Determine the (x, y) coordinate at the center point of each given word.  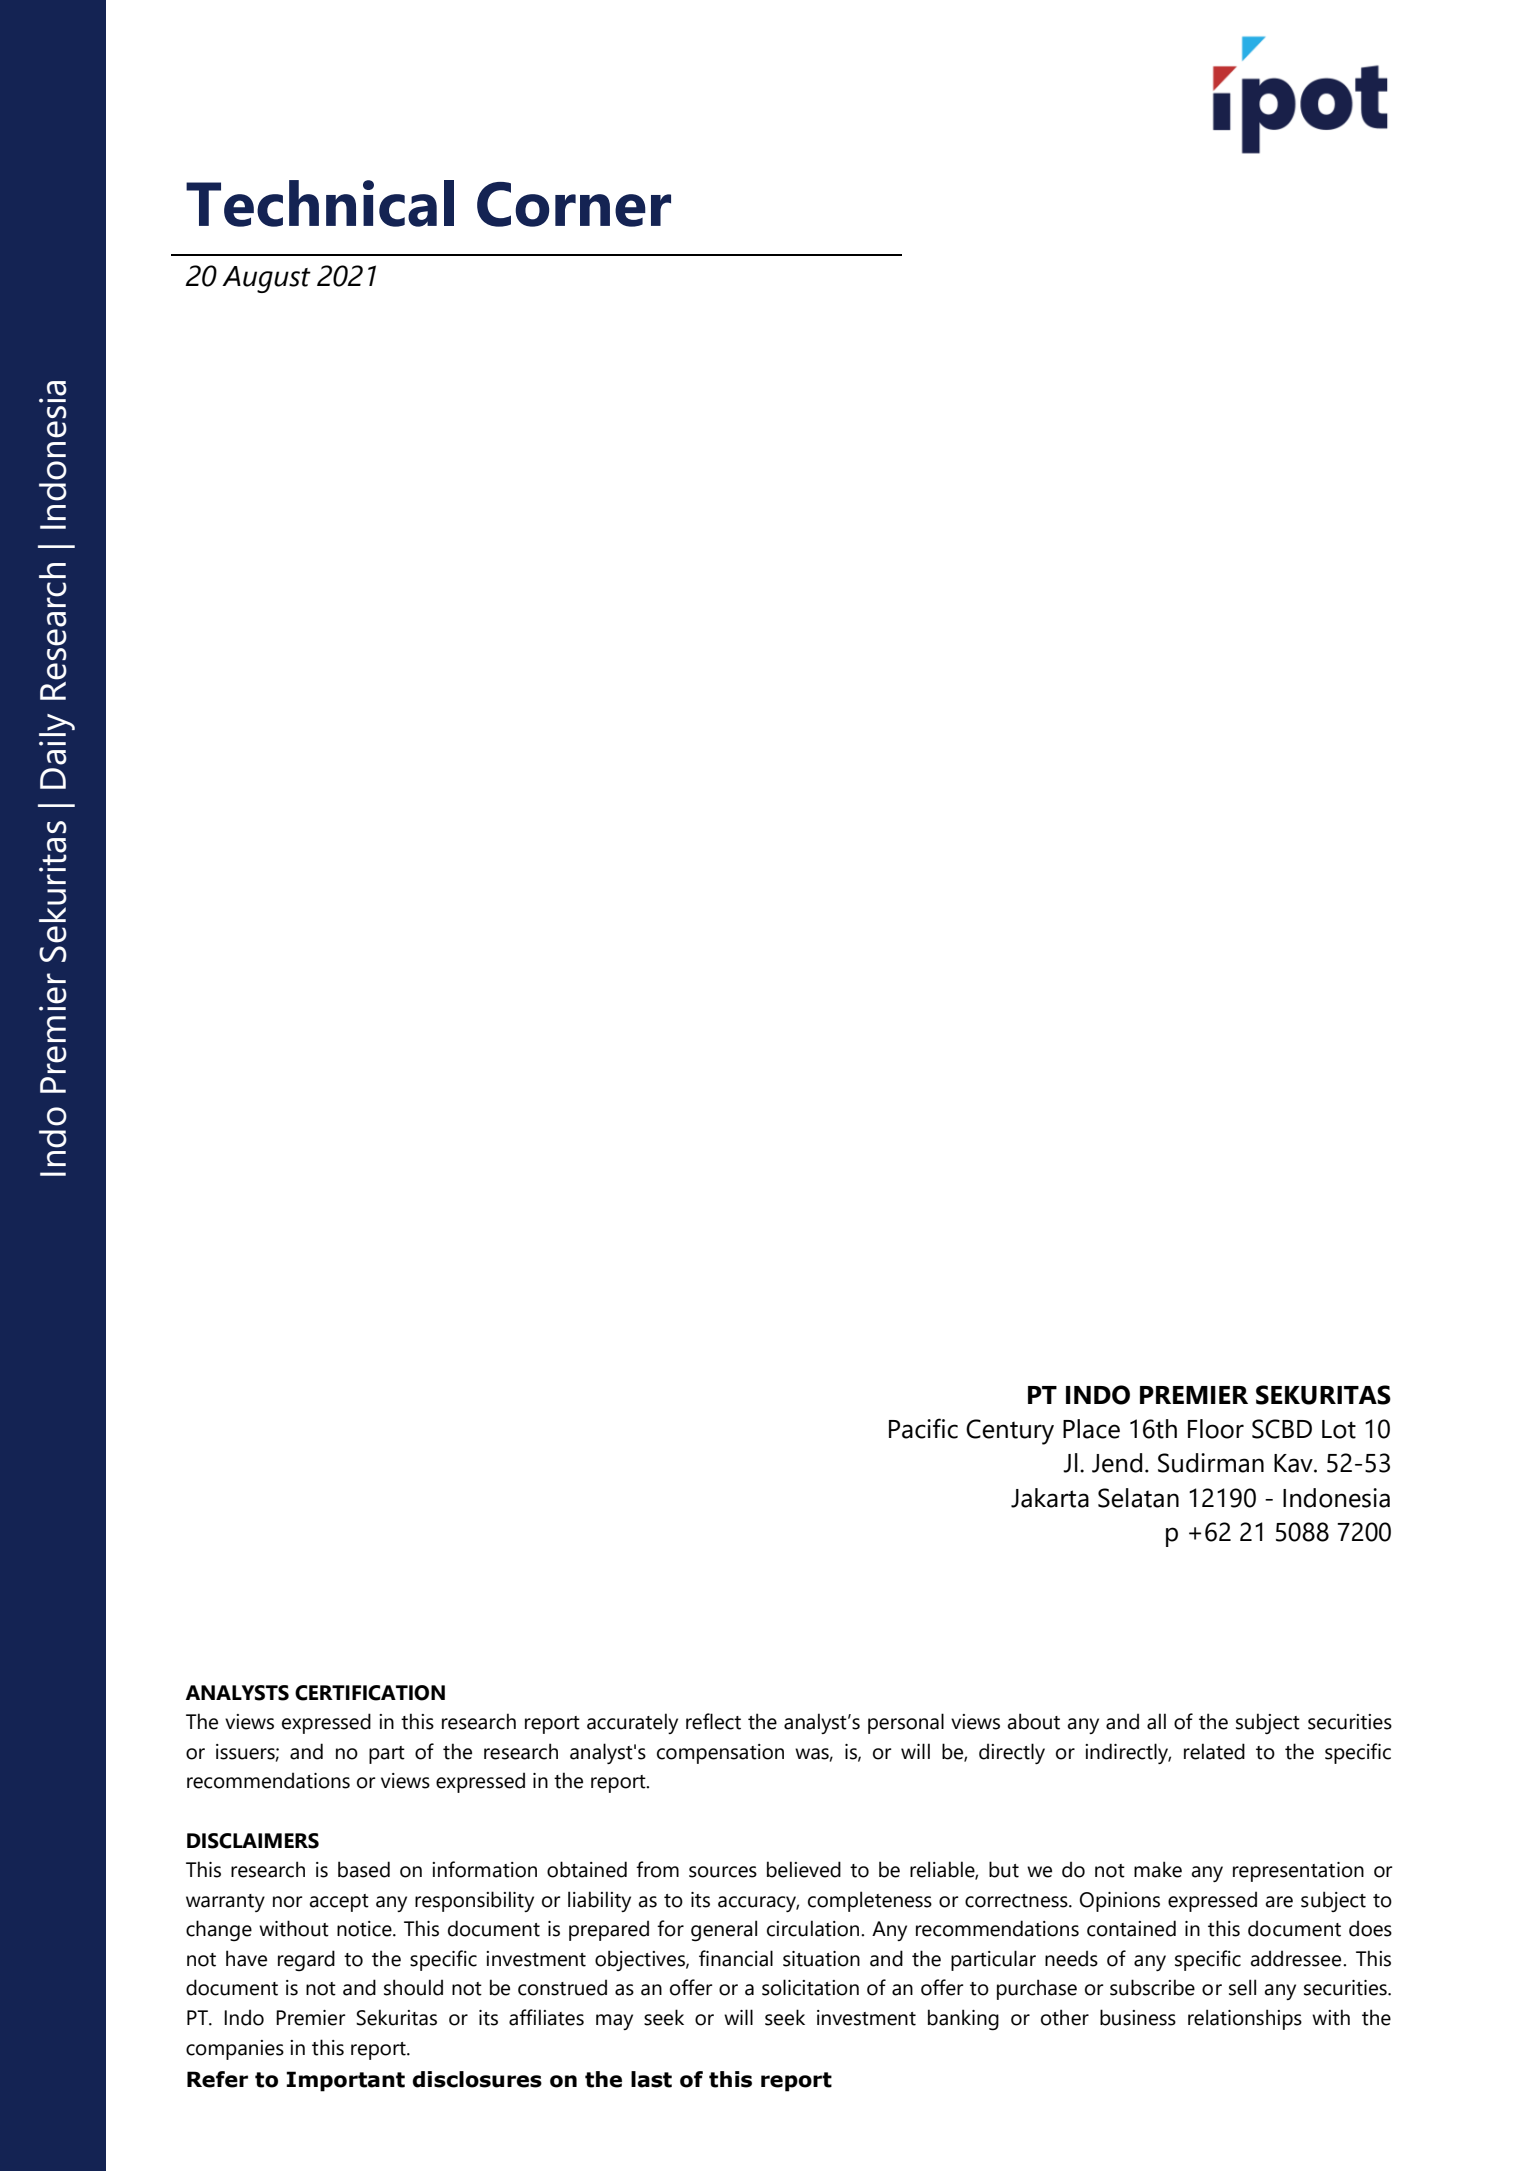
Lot (1339, 1429)
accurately (632, 1723)
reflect (713, 1721)
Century (1010, 1432)
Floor (1216, 1429)
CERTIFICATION (370, 1693)
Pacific (923, 1428)
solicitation (810, 1987)
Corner (574, 204)
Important (345, 2081)
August (266, 279)
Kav (1294, 1463)
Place (1091, 1429)
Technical (320, 203)
